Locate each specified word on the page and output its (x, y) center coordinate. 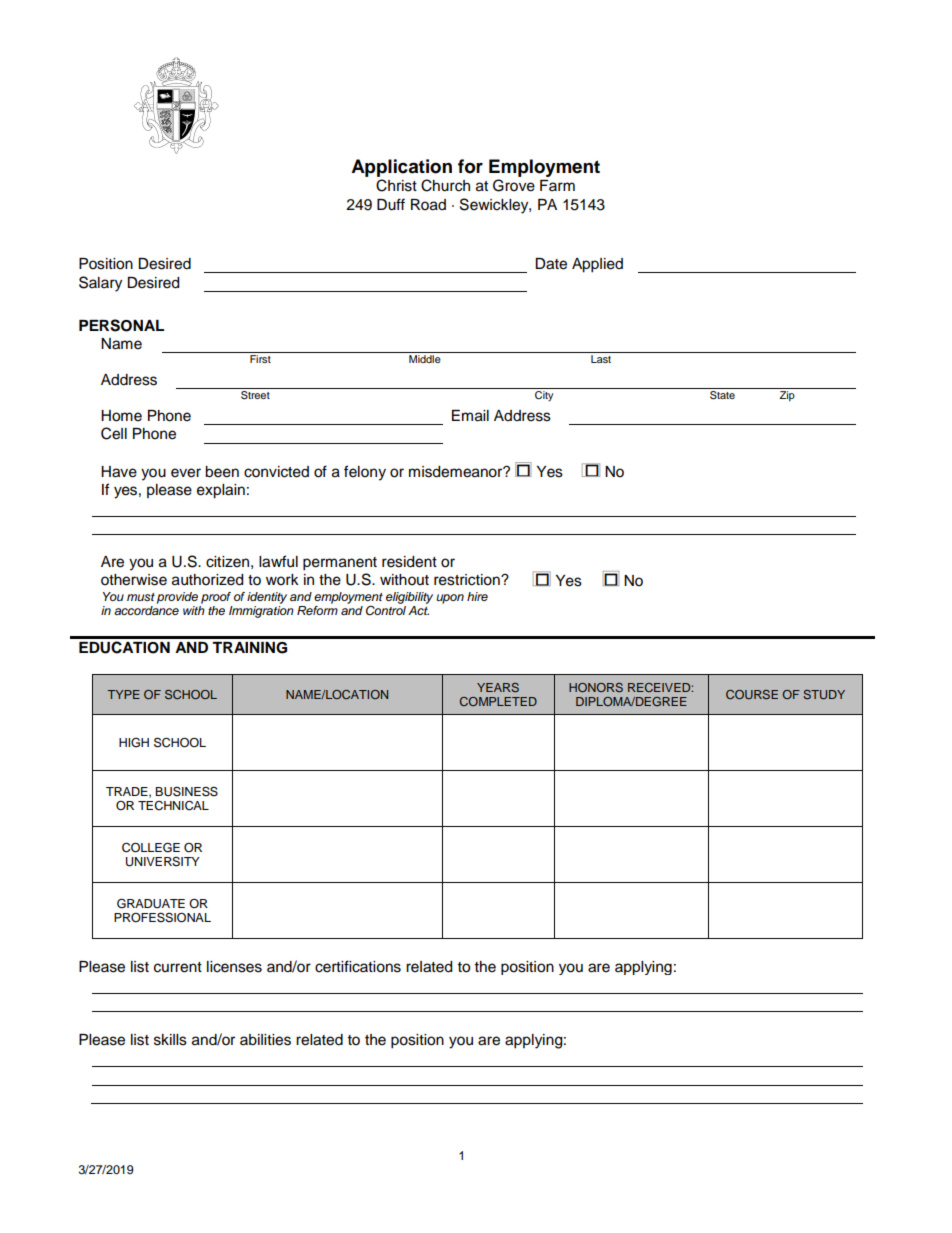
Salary (100, 284)
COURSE (752, 694)
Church (445, 185)
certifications (358, 966)
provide (177, 598)
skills (170, 1040)
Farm (557, 185)
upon (450, 599)
